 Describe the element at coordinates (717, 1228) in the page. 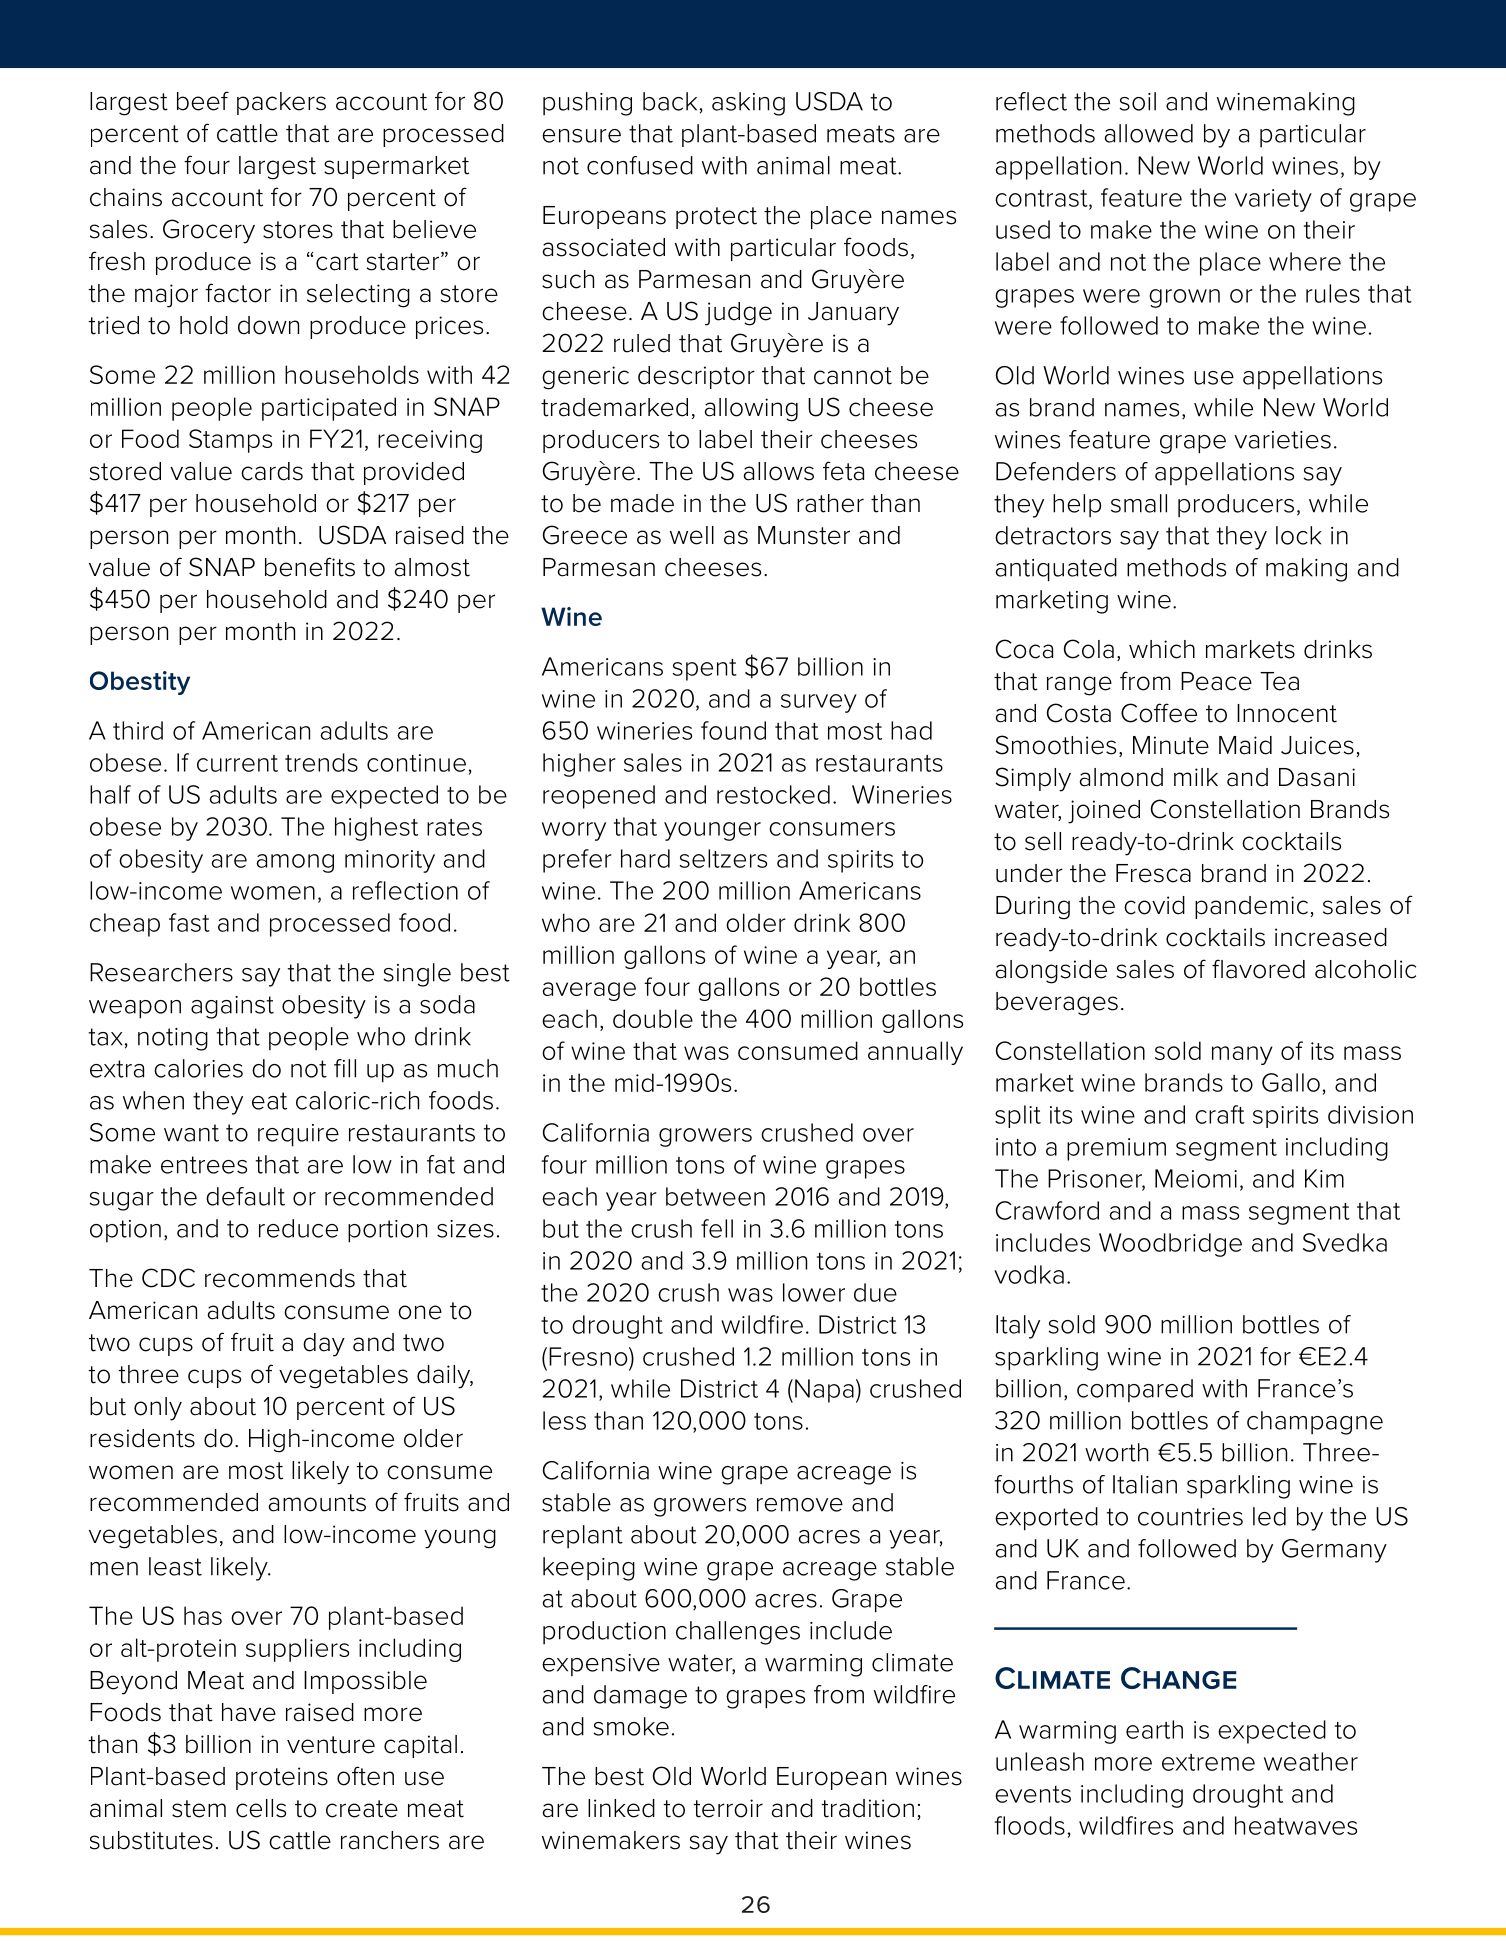

I see `fell` at that location.
